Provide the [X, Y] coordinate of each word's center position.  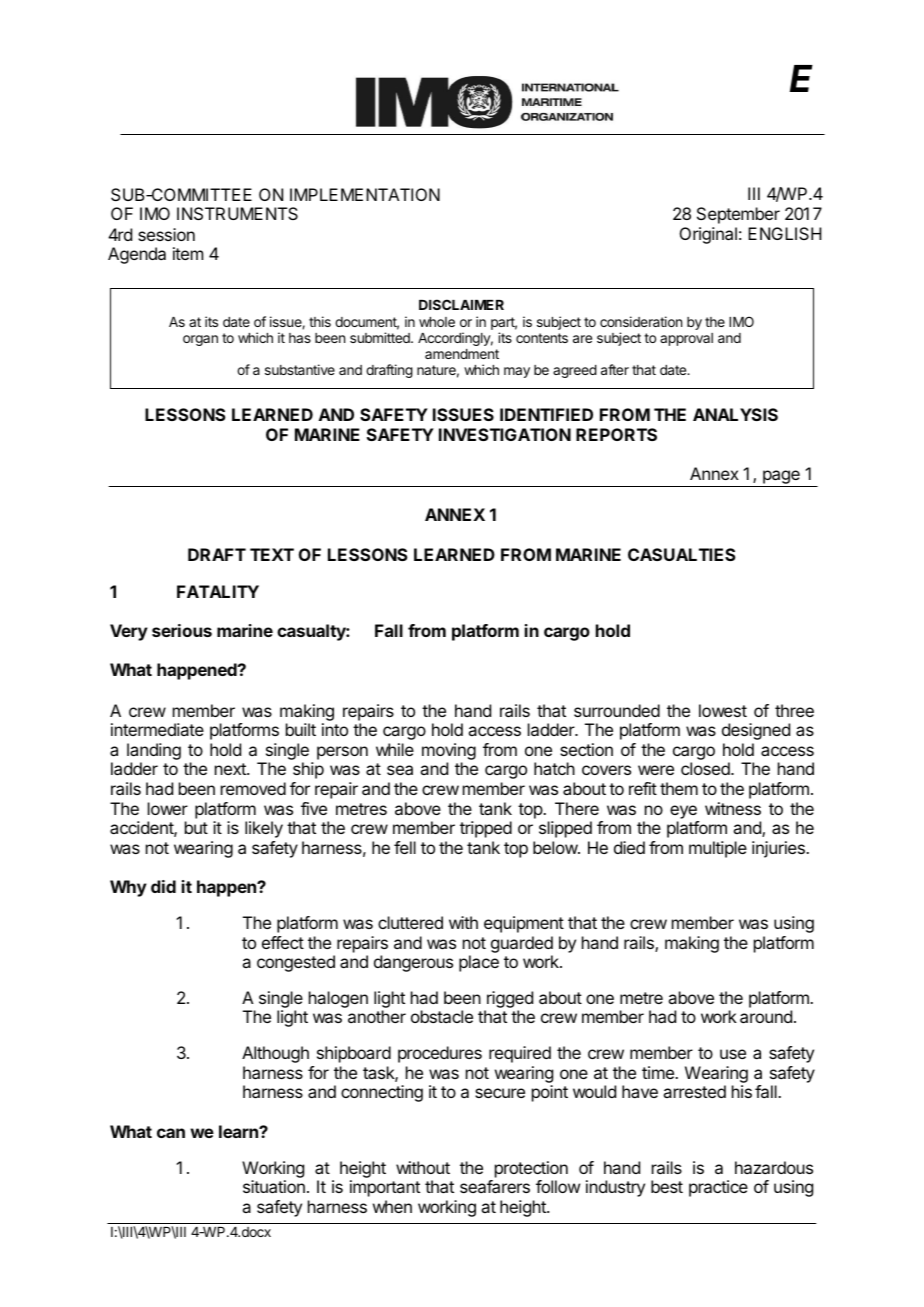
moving [449, 753]
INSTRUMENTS [237, 213]
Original [708, 235]
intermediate [157, 729]
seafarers [495, 1186]
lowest [723, 710]
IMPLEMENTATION [365, 194]
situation [274, 1186]
